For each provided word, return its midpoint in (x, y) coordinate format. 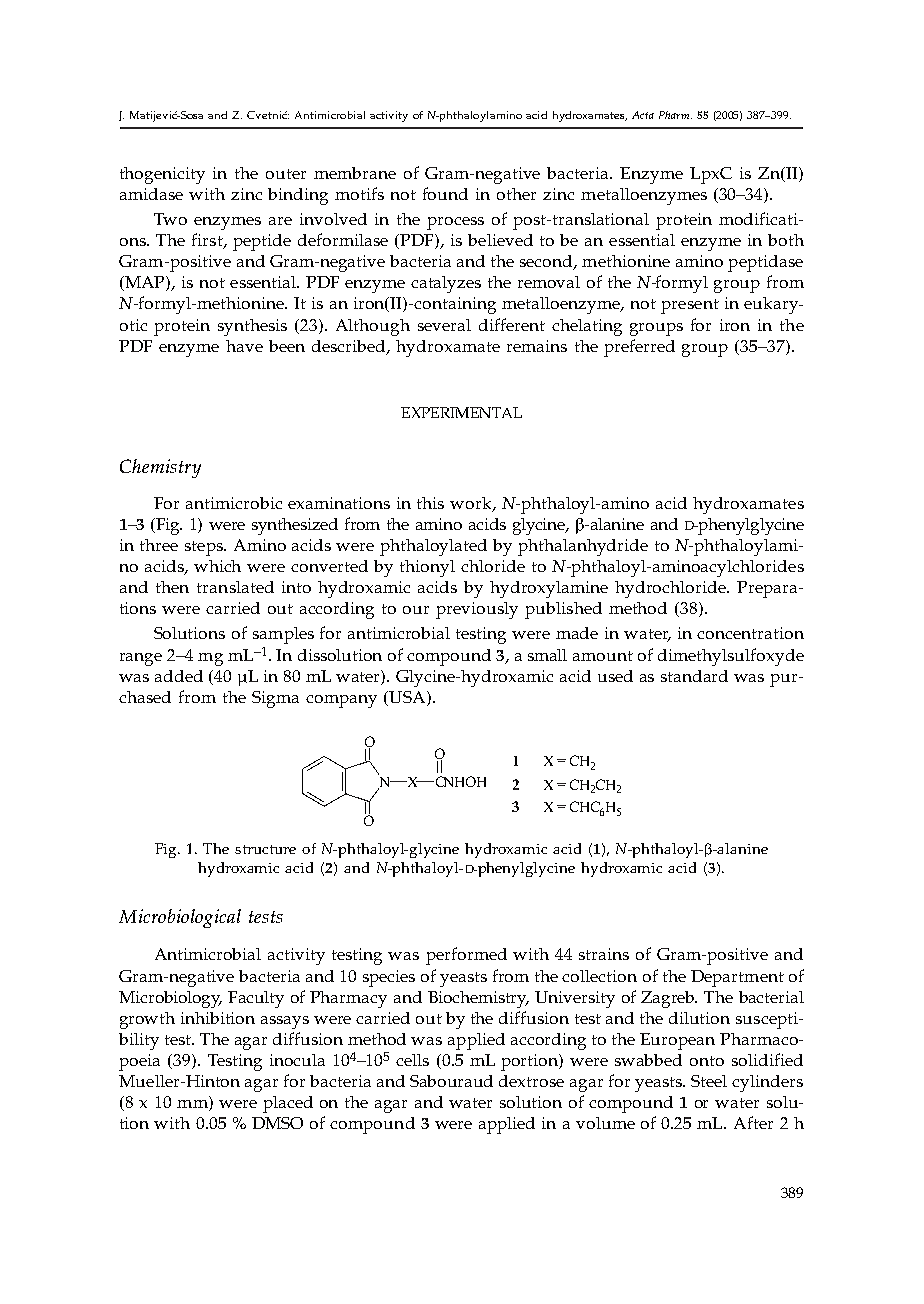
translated (235, 587)
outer (286, 174)
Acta (643, 115)
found (445, 193)
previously (477, 610)
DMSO (277, 1123)
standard (694, 676)
